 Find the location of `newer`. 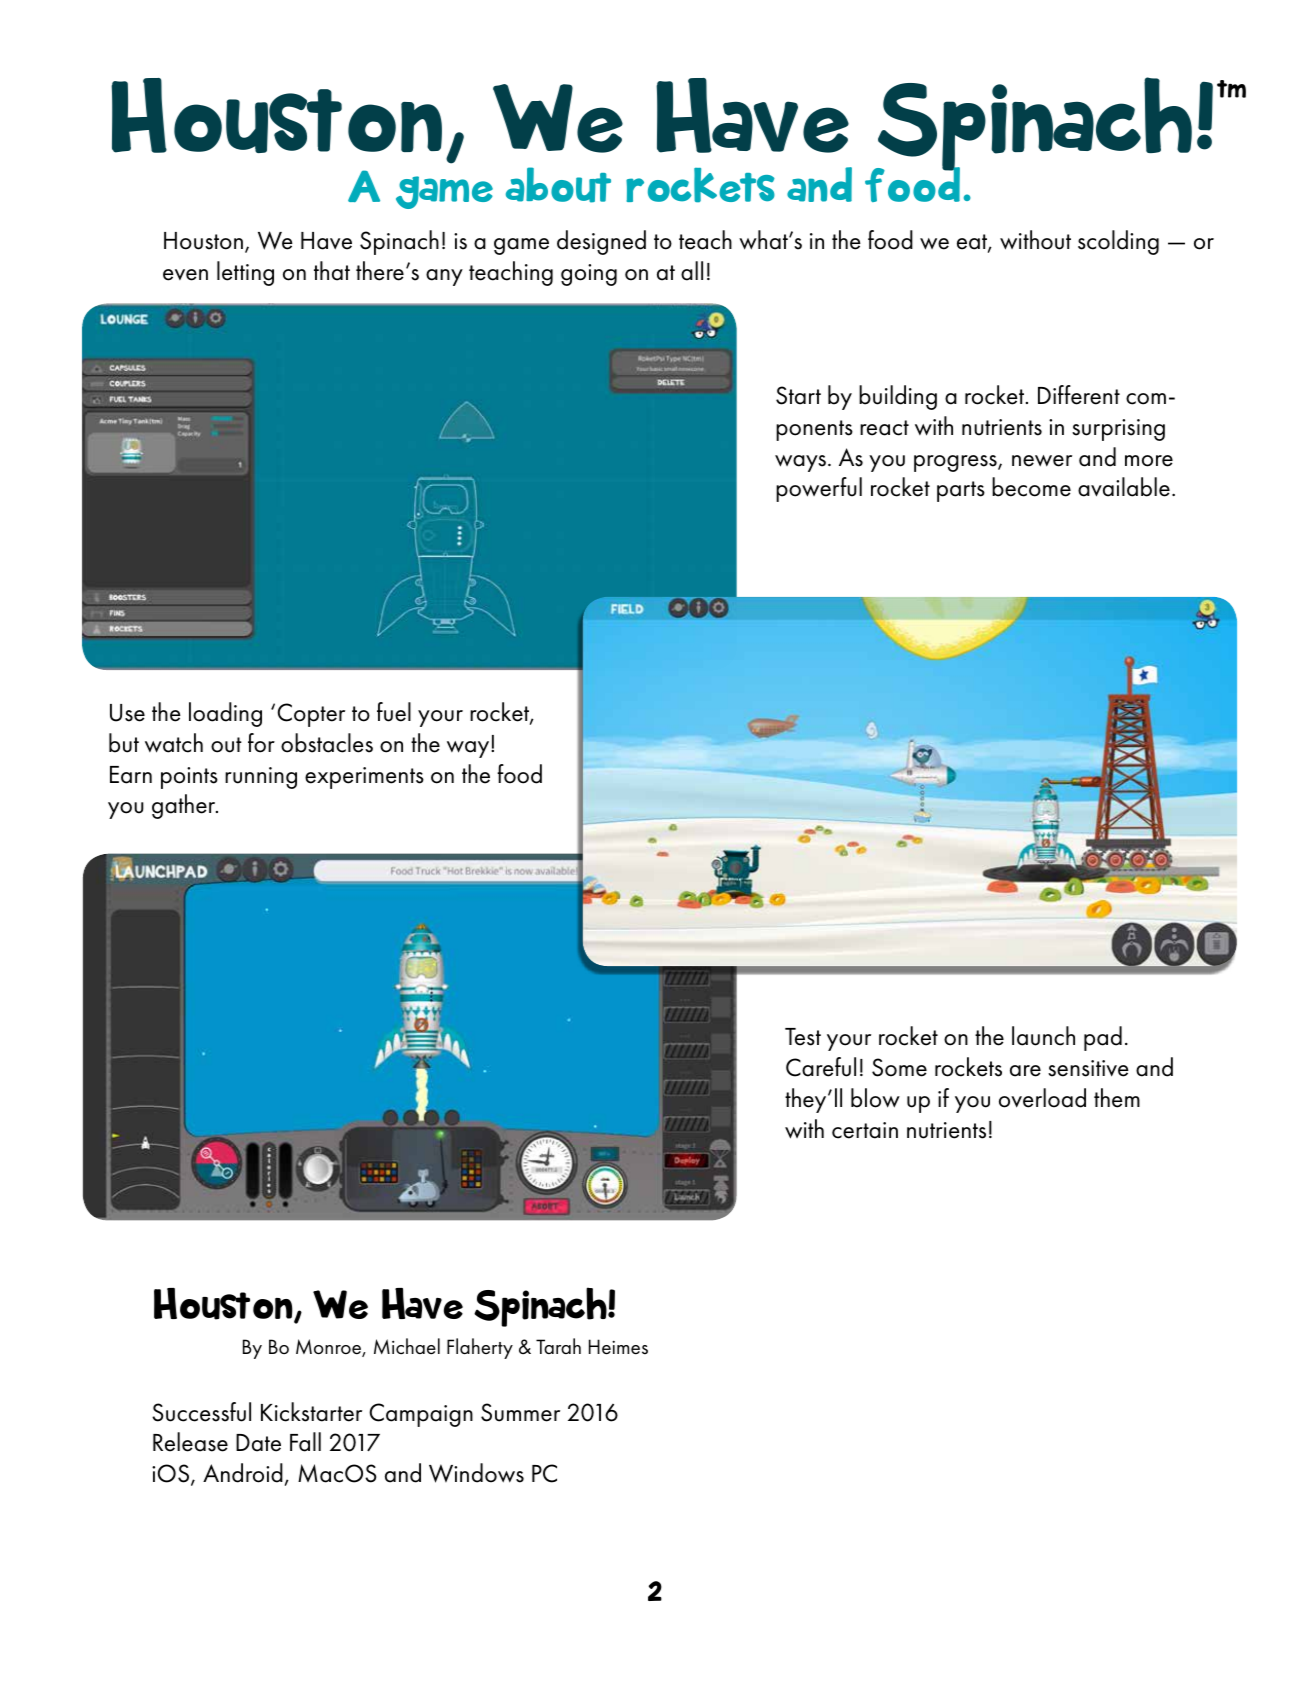

newer is located at coordinates (1042, 461).
